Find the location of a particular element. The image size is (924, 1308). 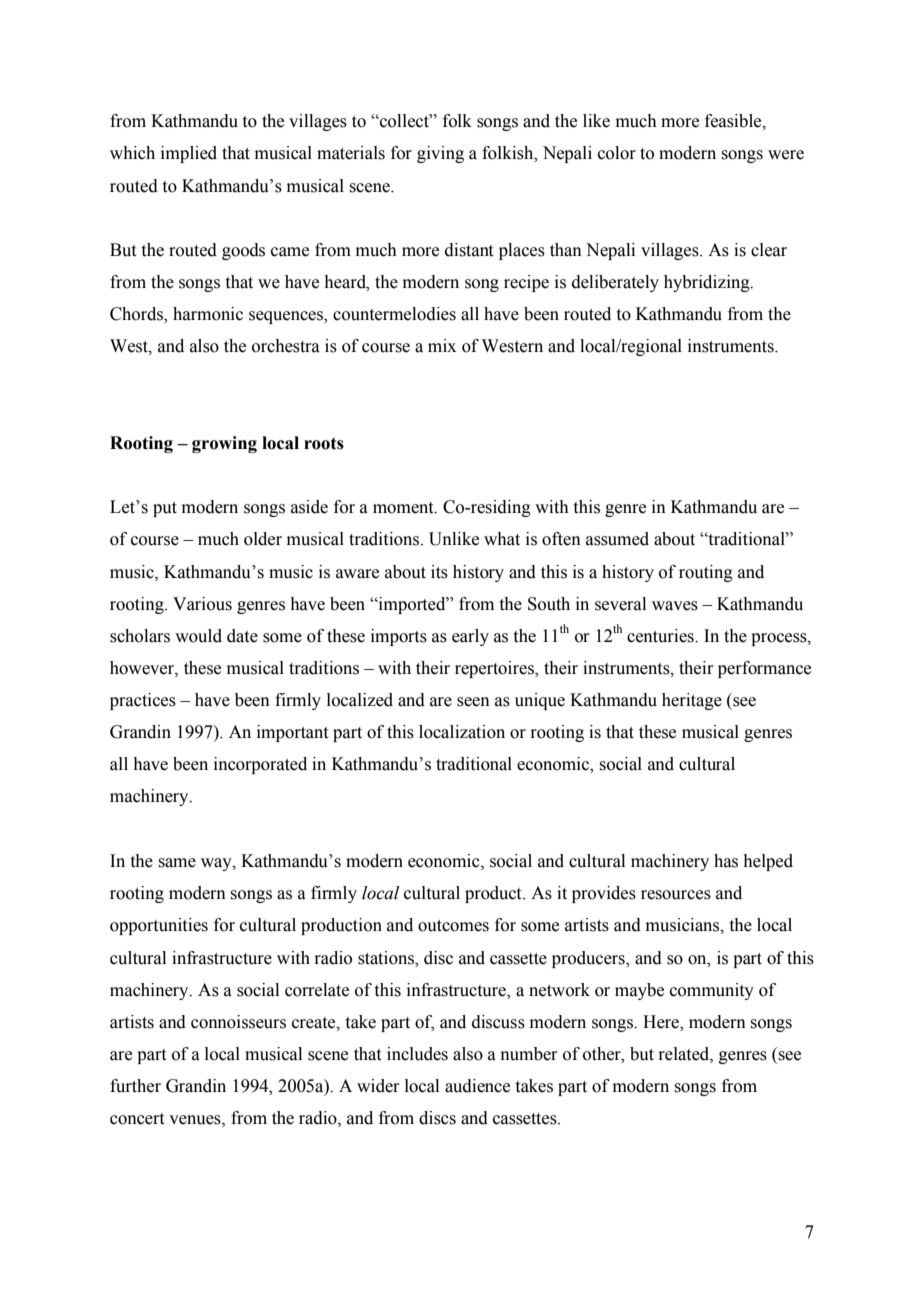

would is located at coordinates (198, 636).
